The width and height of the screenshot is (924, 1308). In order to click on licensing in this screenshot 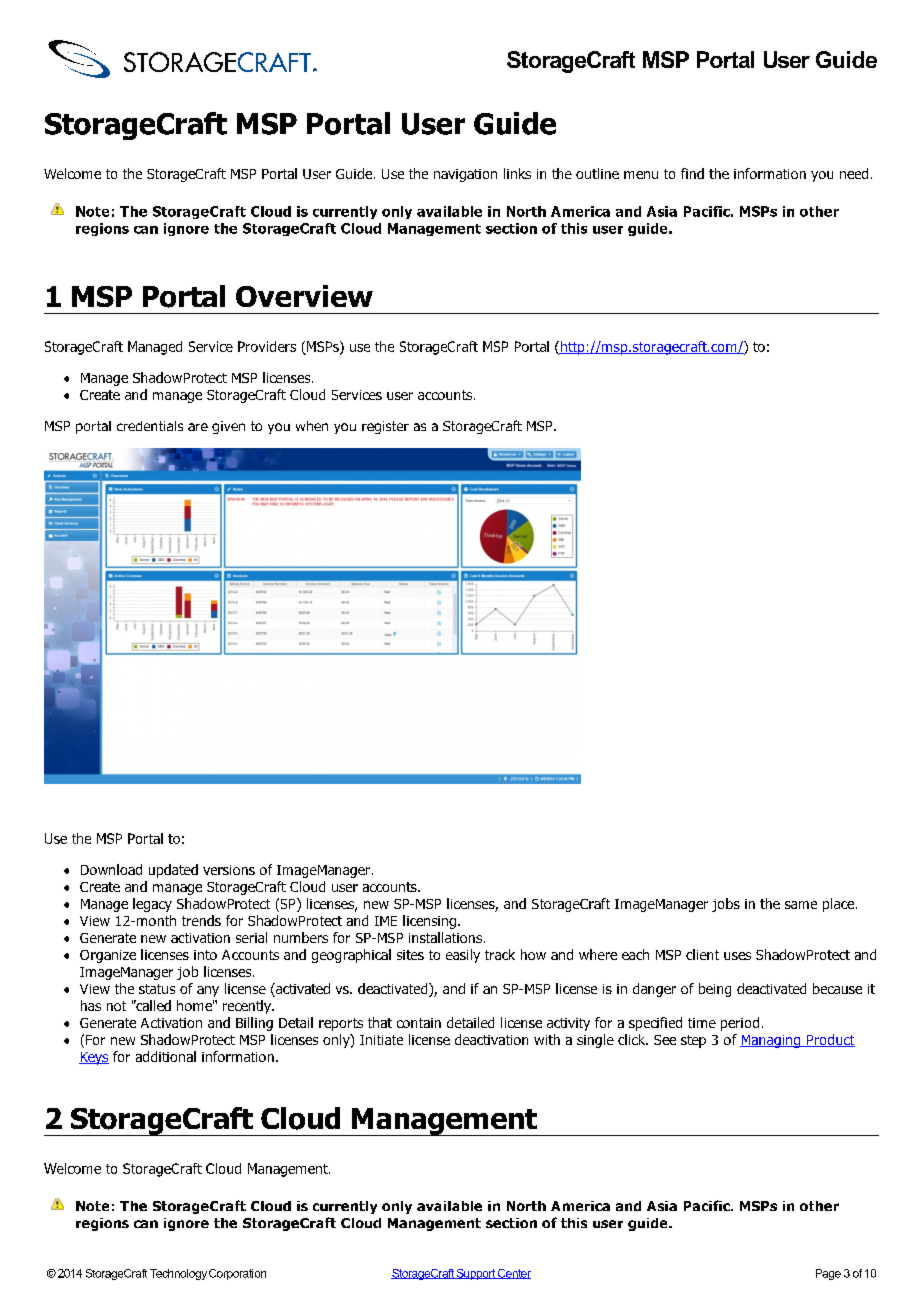, I will do `click(429, 922)`.
